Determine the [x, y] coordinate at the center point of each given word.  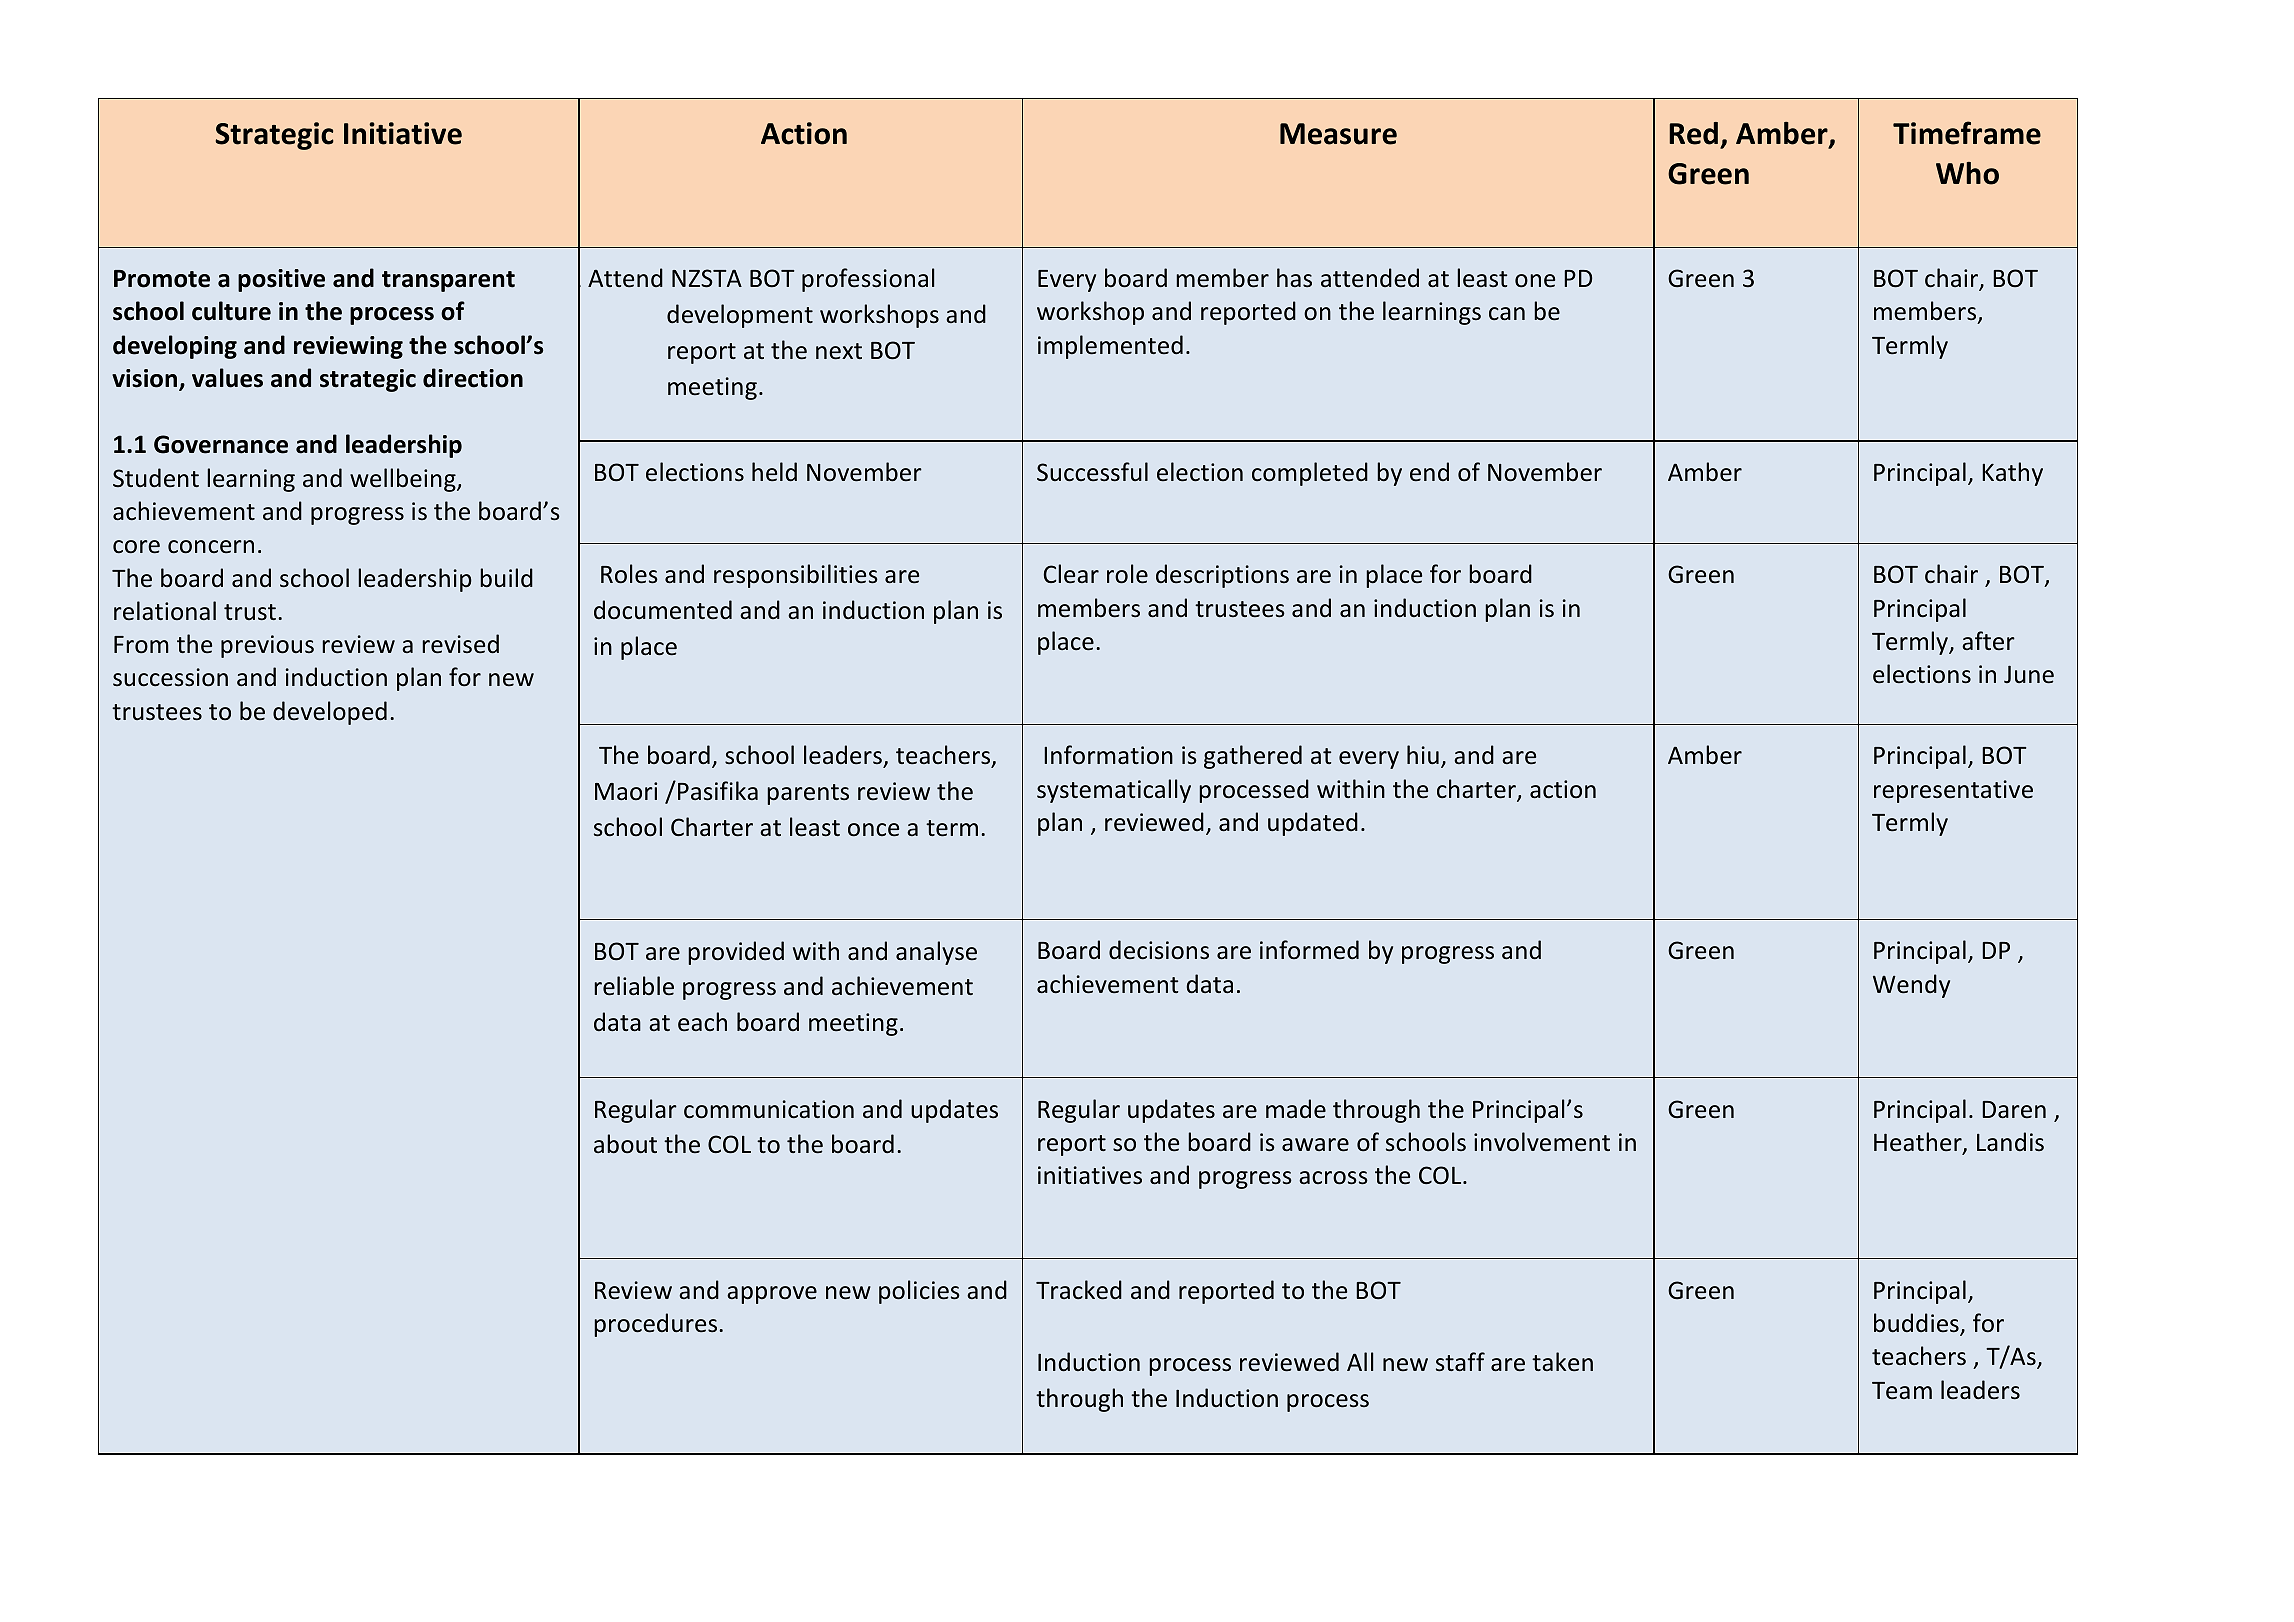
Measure [1338, 134]
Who [1967, 173]
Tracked [1079, 1290]
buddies [1917, 1324]
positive [281, 280]
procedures [655, 1325]
